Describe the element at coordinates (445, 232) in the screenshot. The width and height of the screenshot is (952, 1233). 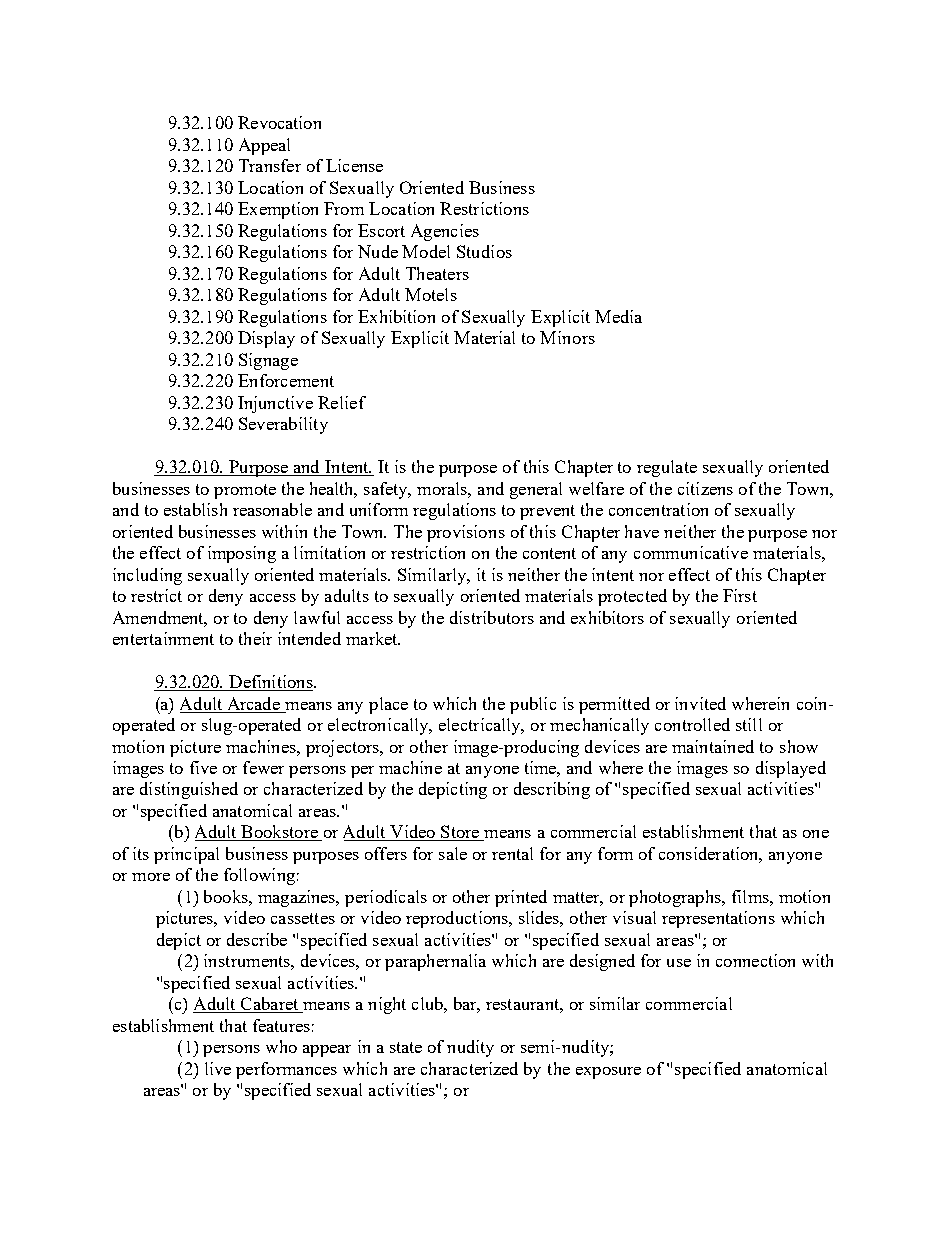
I see `Agencies` at that location.
